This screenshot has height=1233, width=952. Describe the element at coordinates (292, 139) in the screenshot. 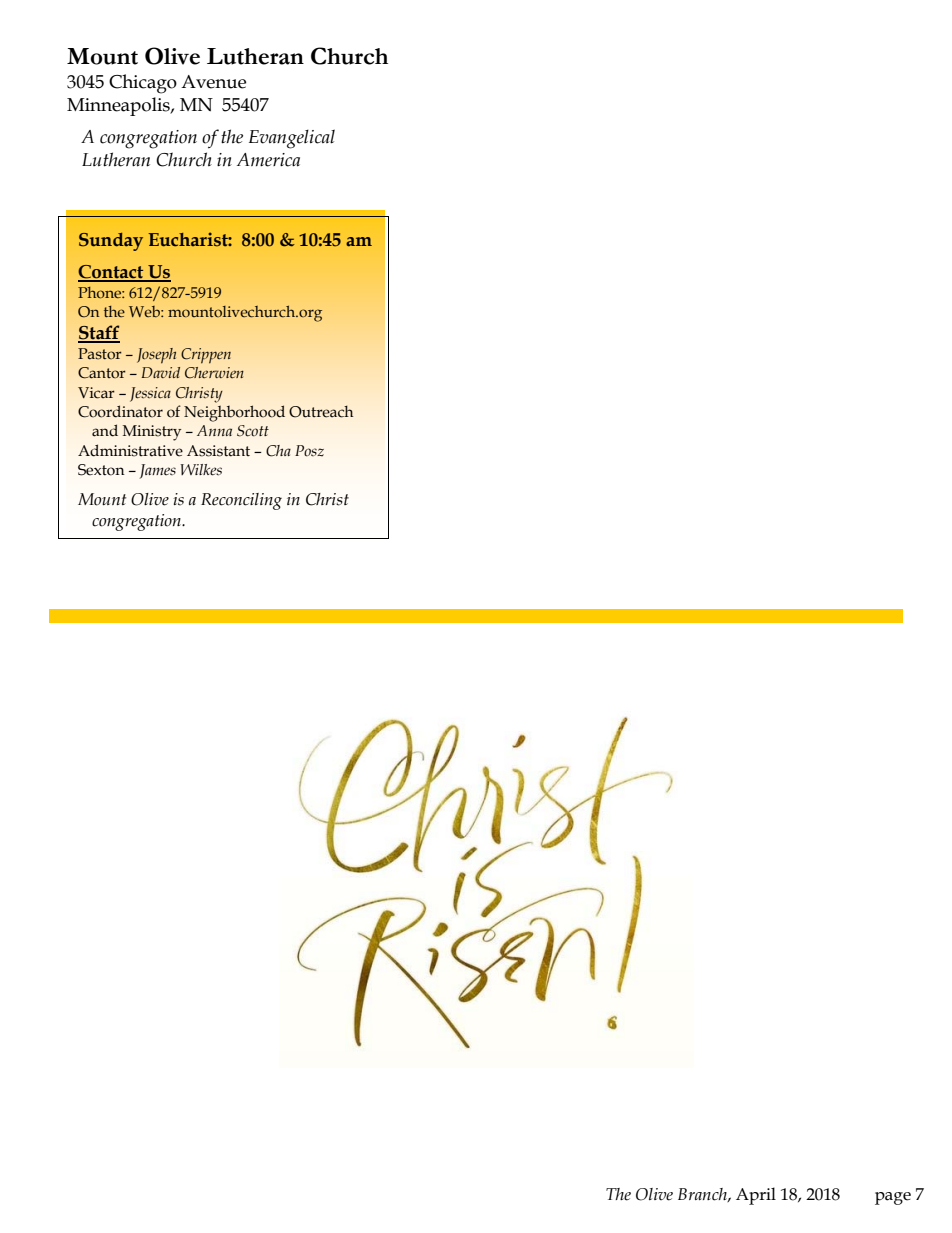

I see `Evangelical` at that location.
